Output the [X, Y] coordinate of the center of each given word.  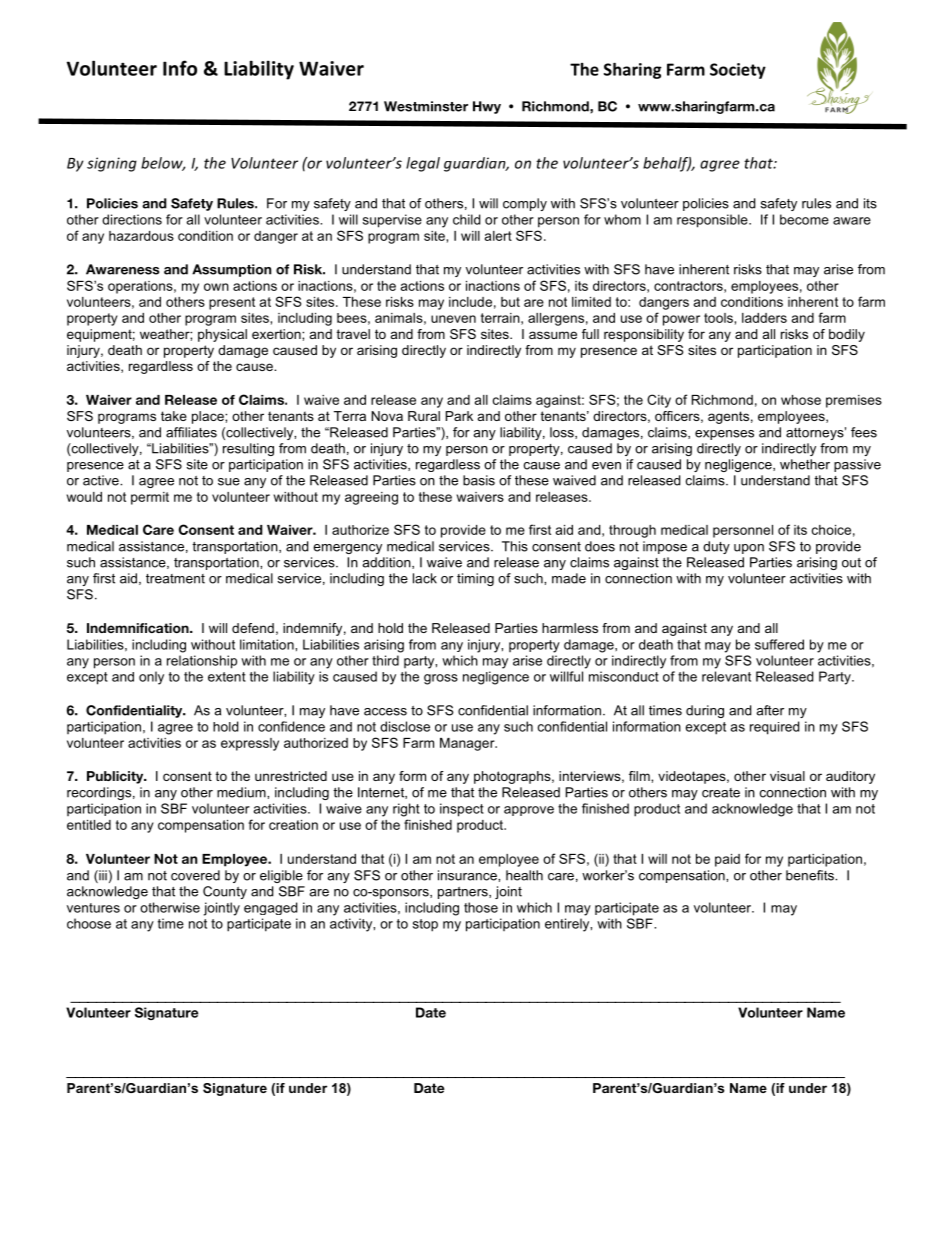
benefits [811, 875]
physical [222, 335]
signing [112, 164]
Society [738, 71]
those [481, 907]
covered [195, 875]
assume [553, 335]
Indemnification [139, 628]
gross [441, 679]
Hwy [487, 107]
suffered [779, 644]
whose [801, 400]
